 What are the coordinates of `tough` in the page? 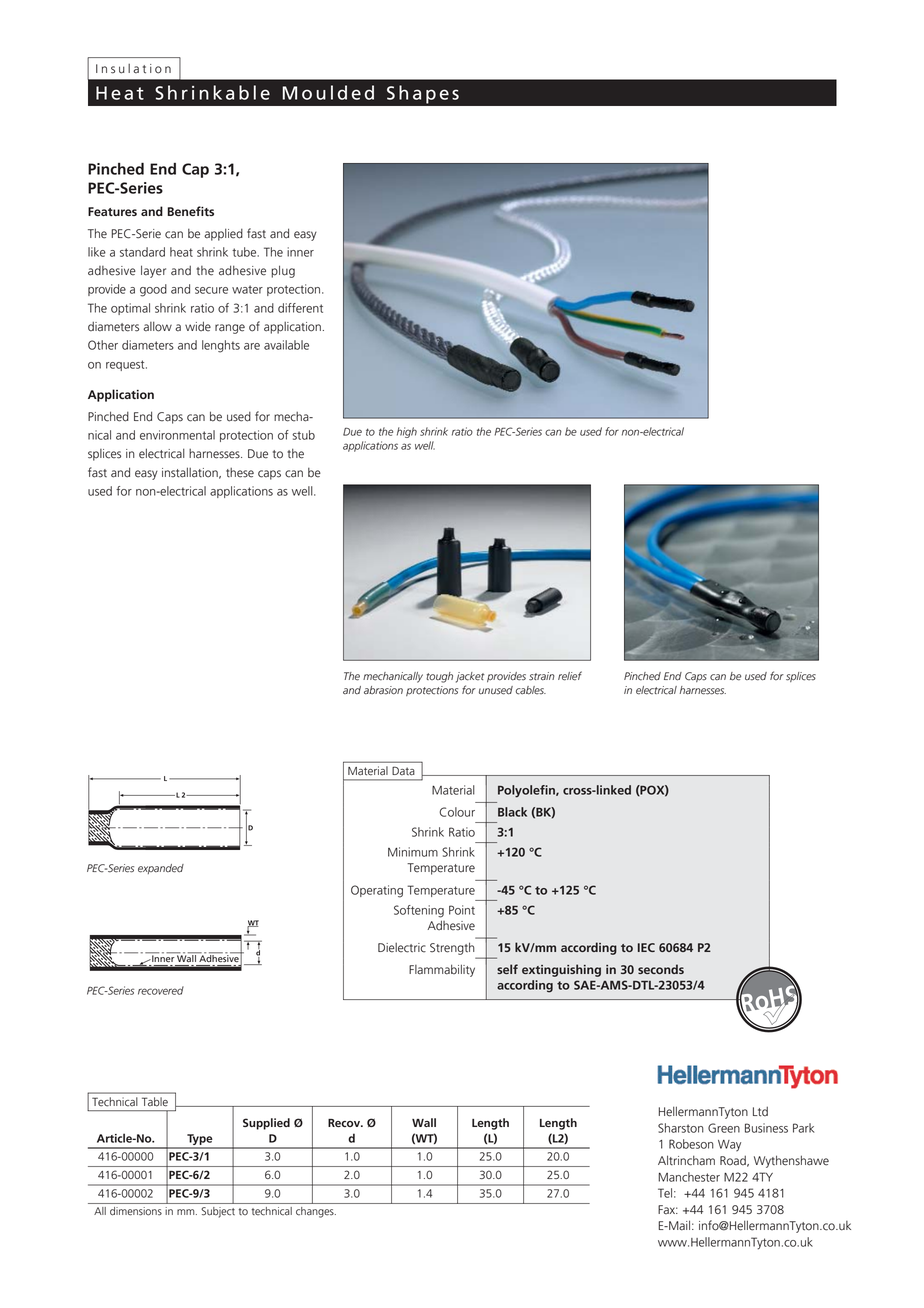 It's located at (439, 677).
